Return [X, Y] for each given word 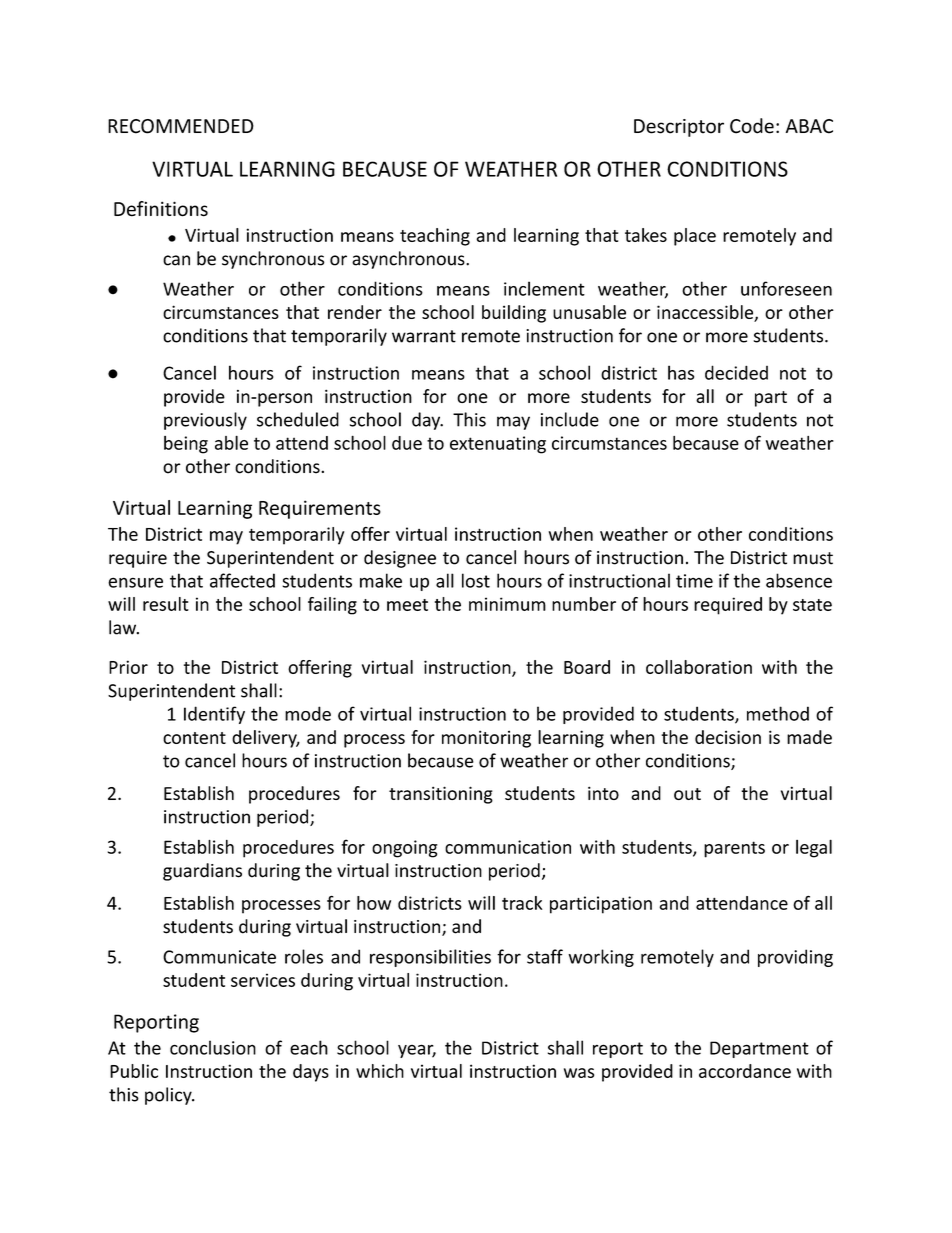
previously [205, 421]
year [417, 1051]
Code [752, 126]
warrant [424, 336]
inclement [544, 288]
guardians [202, 872]
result [166, 604]
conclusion [213, 1047]
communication [508, 847]
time [694, 581]
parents [734, 849]
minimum [507, 604]
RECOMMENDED [181, 126]
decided [736, 372]
